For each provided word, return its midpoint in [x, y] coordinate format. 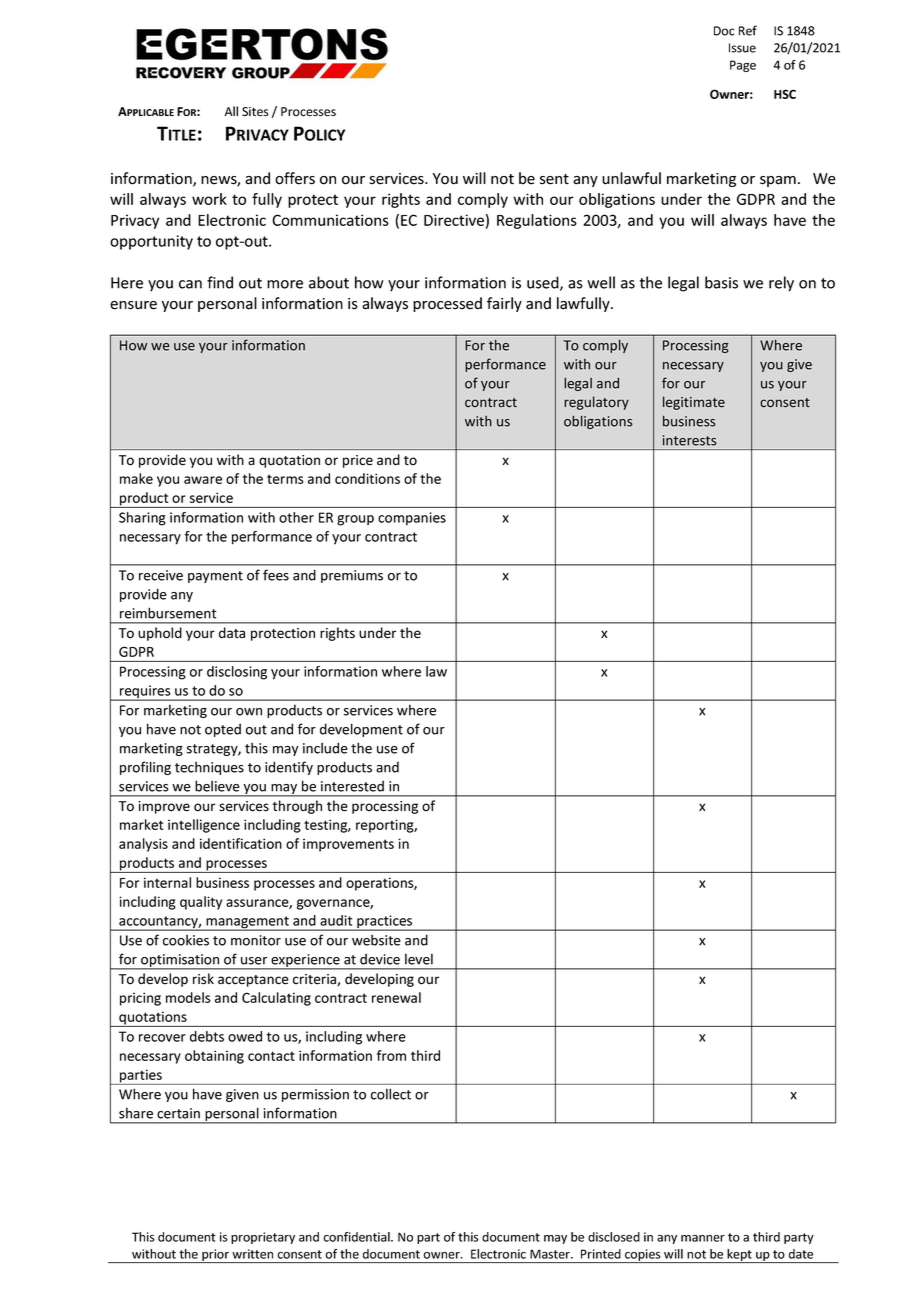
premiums [352, 576]
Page [743, 66]
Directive [454, 220]
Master [551, 1254]
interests [690, 440]
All [231, 111]
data [232, 633]
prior [215, 1256]
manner [703, 1238]
